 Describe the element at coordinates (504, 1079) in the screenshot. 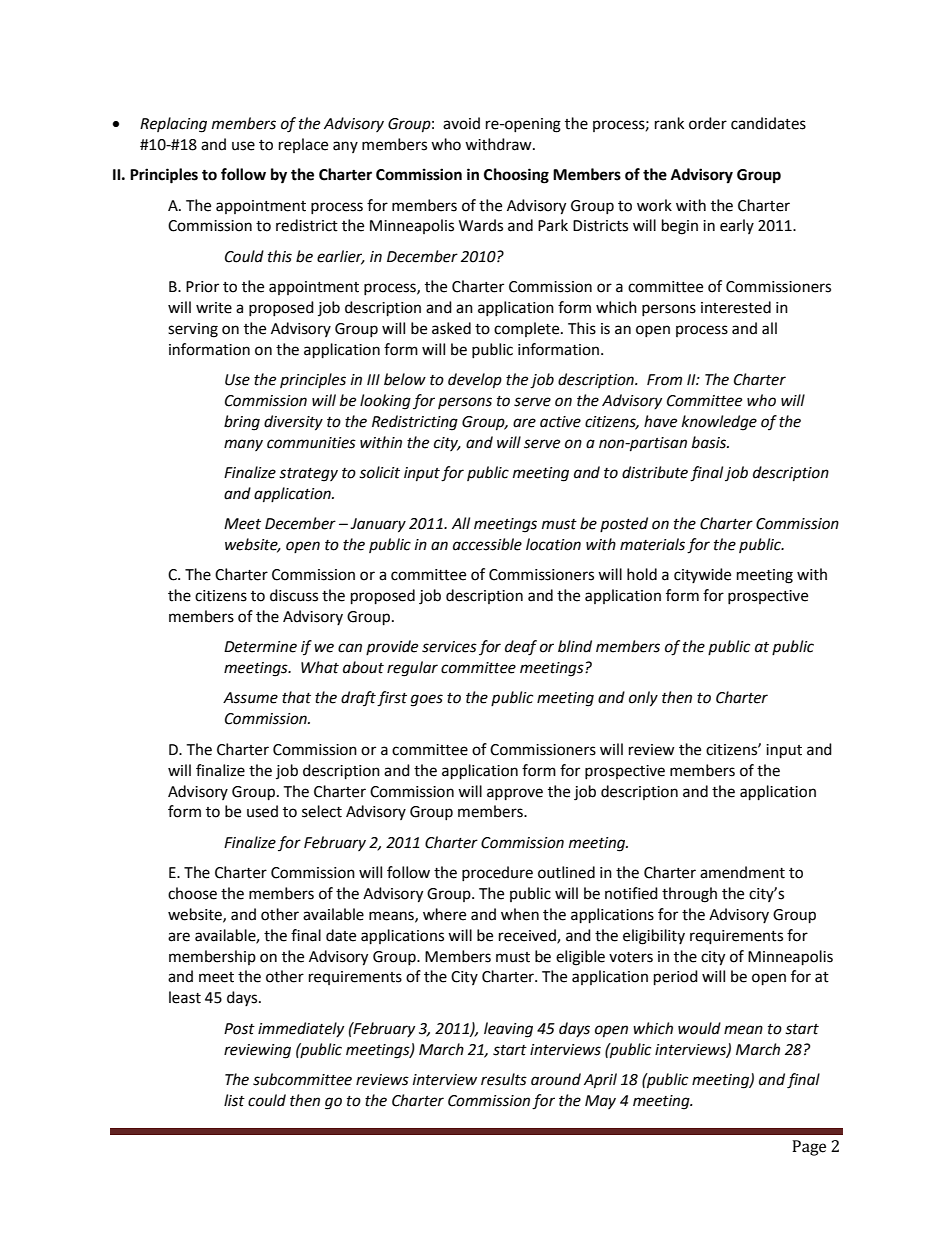

I see `results` at that location.
